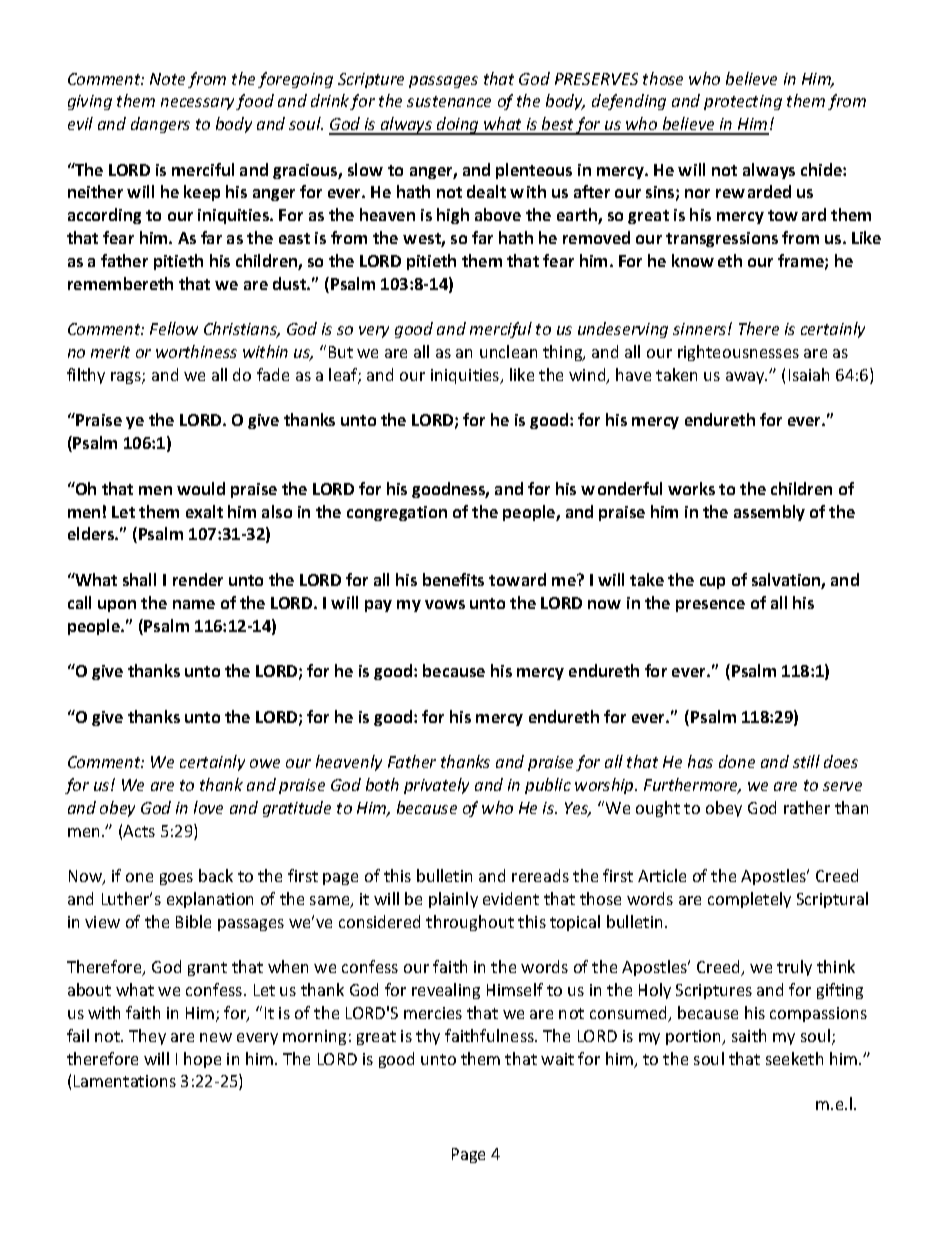  Describe the element at coordinates (198, 579) in the page. I see `render` at that location.
